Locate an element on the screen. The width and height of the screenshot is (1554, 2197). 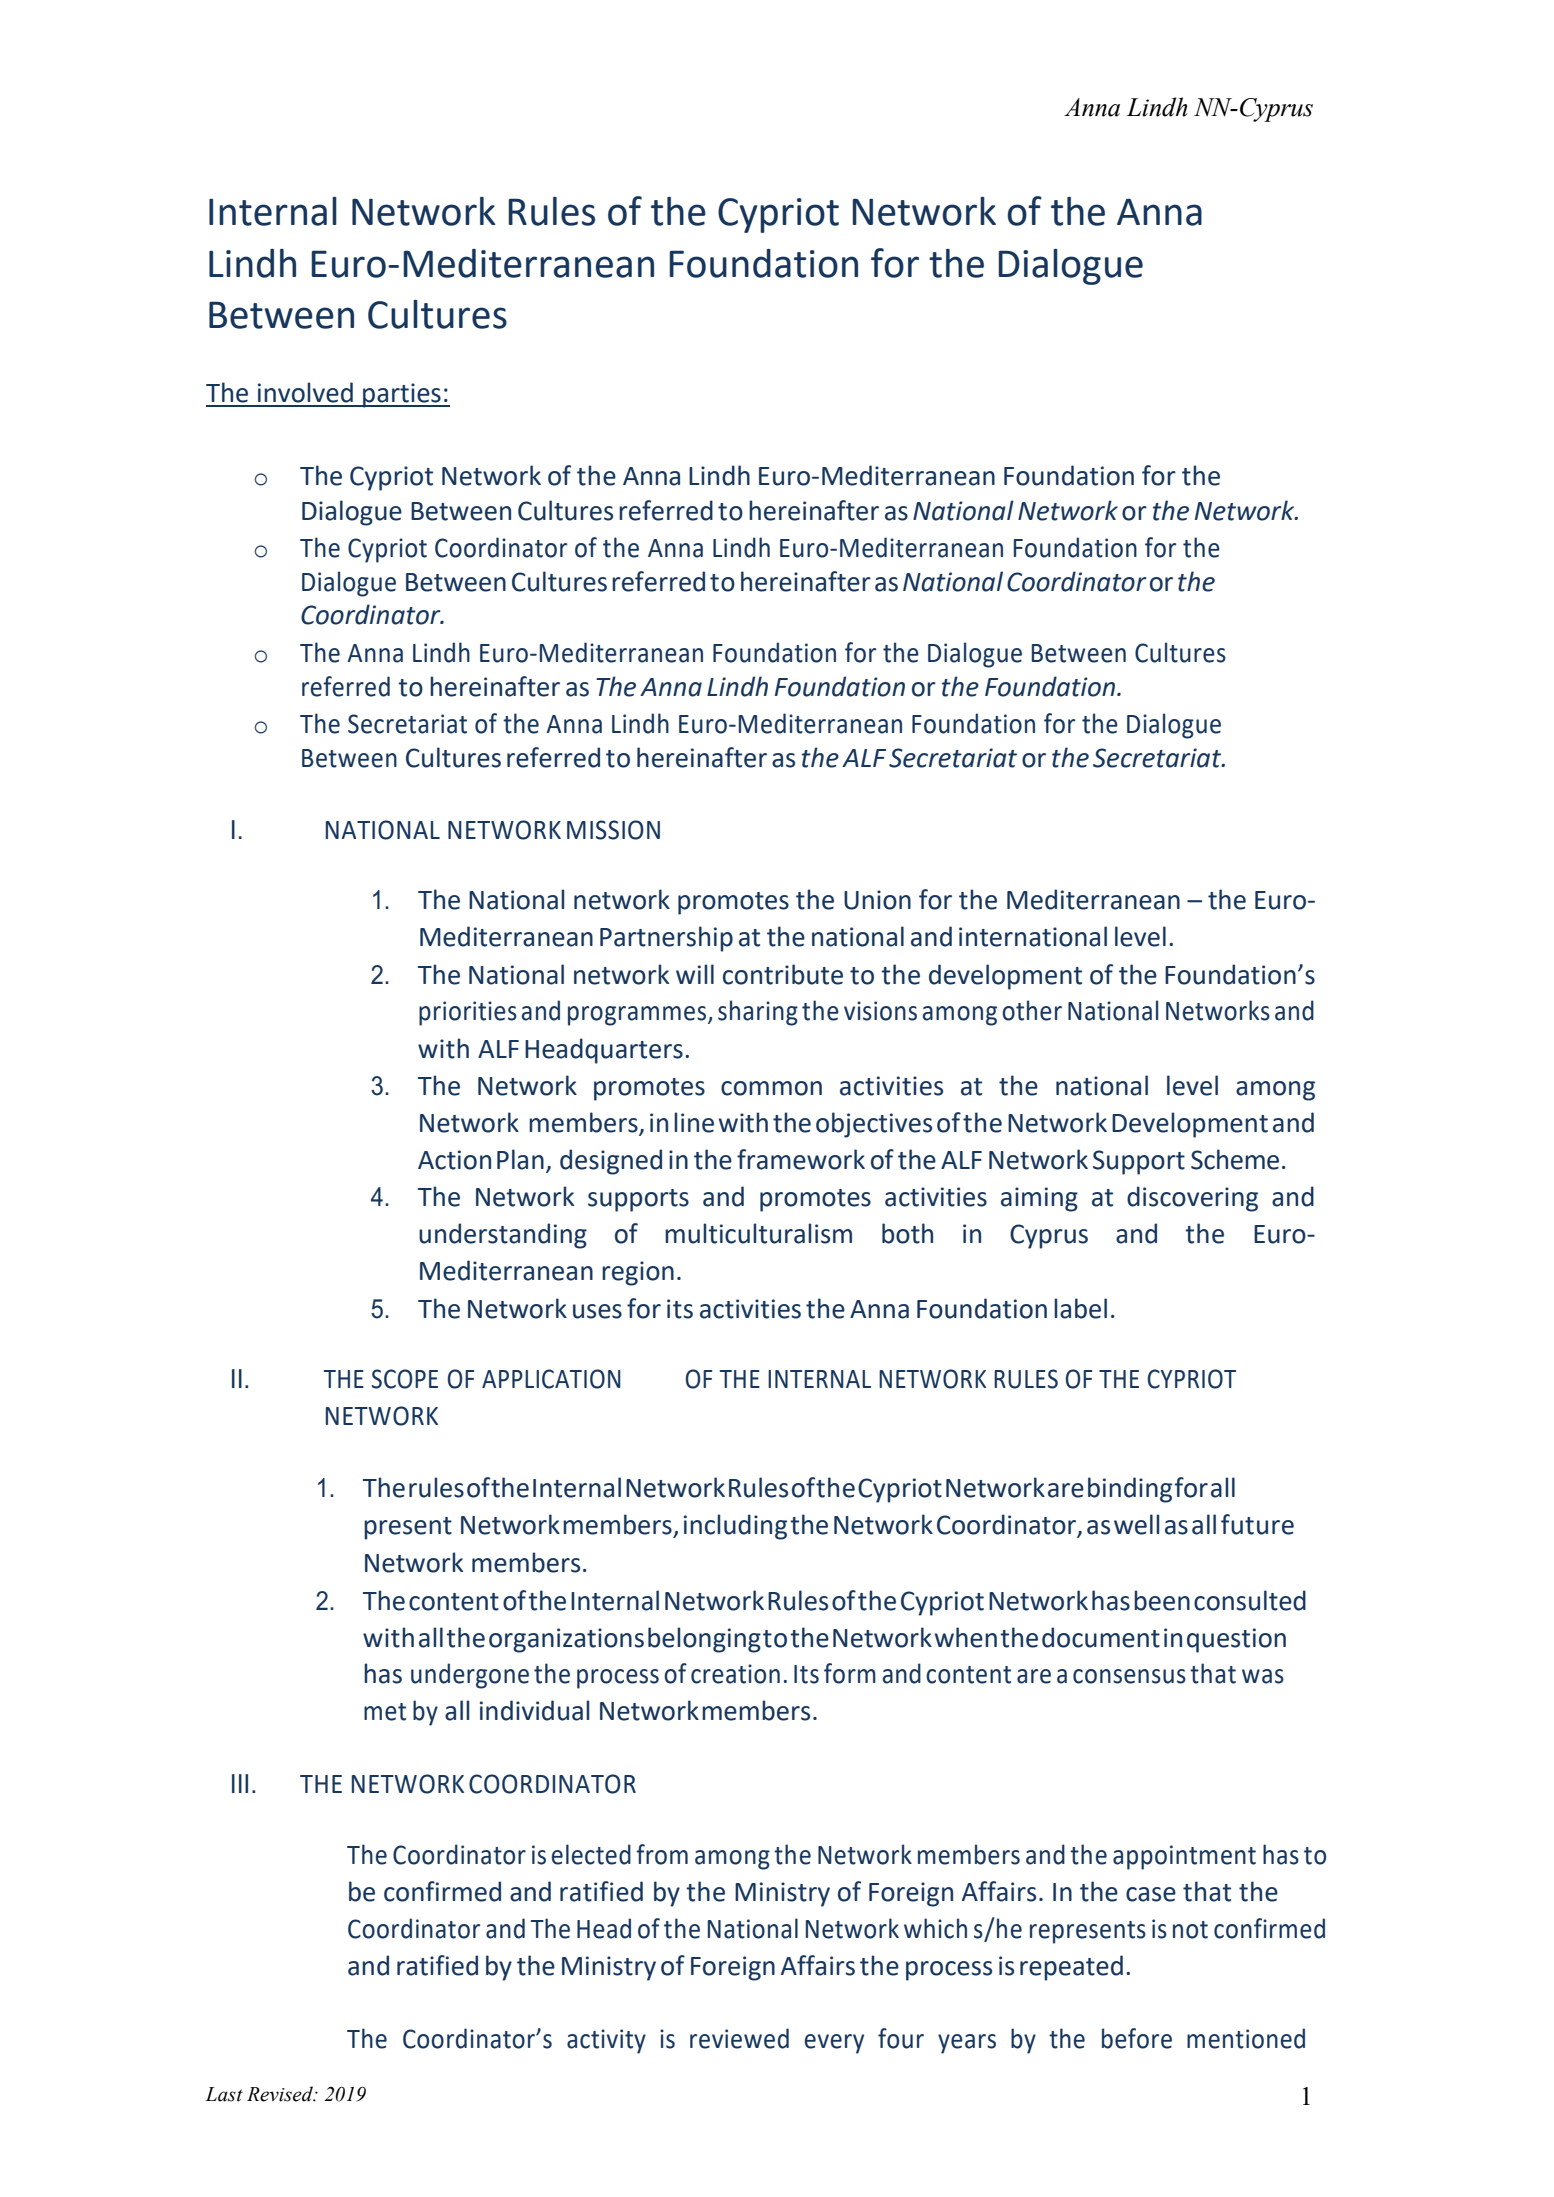
parties is located at coordinates (402, 395).
